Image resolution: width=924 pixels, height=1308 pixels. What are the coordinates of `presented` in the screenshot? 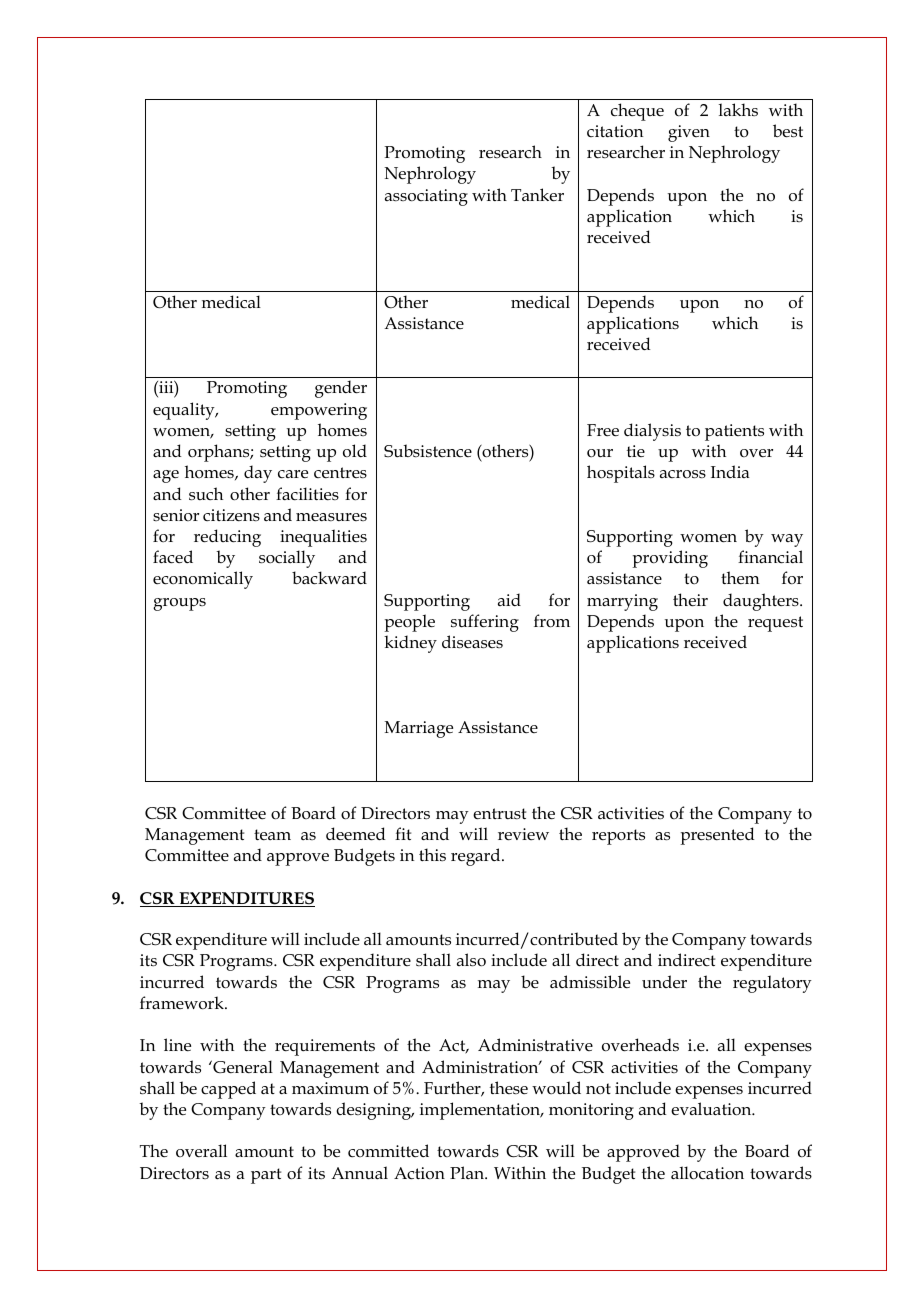 It's located at (717, 836).
